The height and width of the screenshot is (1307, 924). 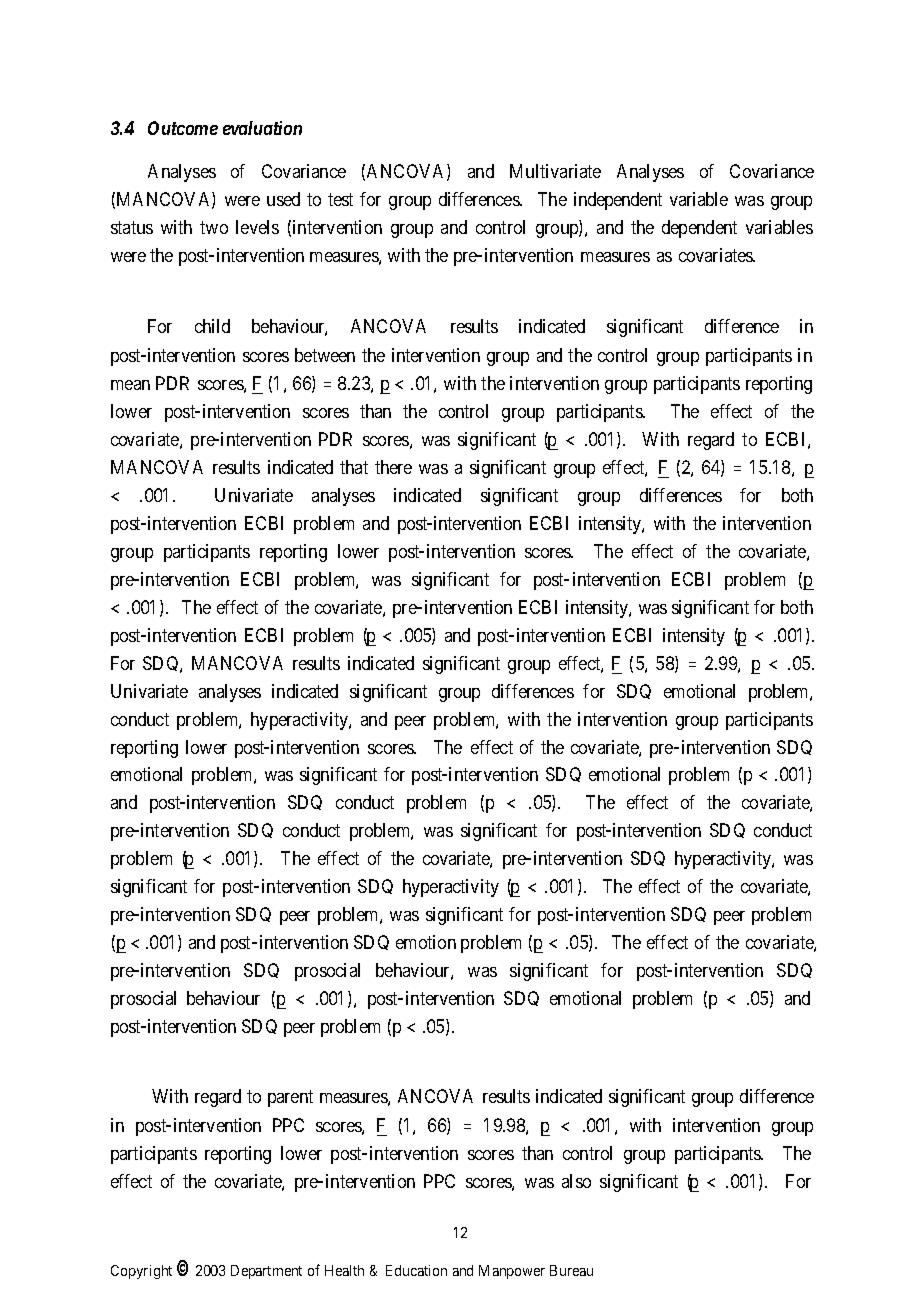 What do you see at coordinates (555, 171) in the screenshot?
I see `Multivariate` at bounding box center [555, 171].
